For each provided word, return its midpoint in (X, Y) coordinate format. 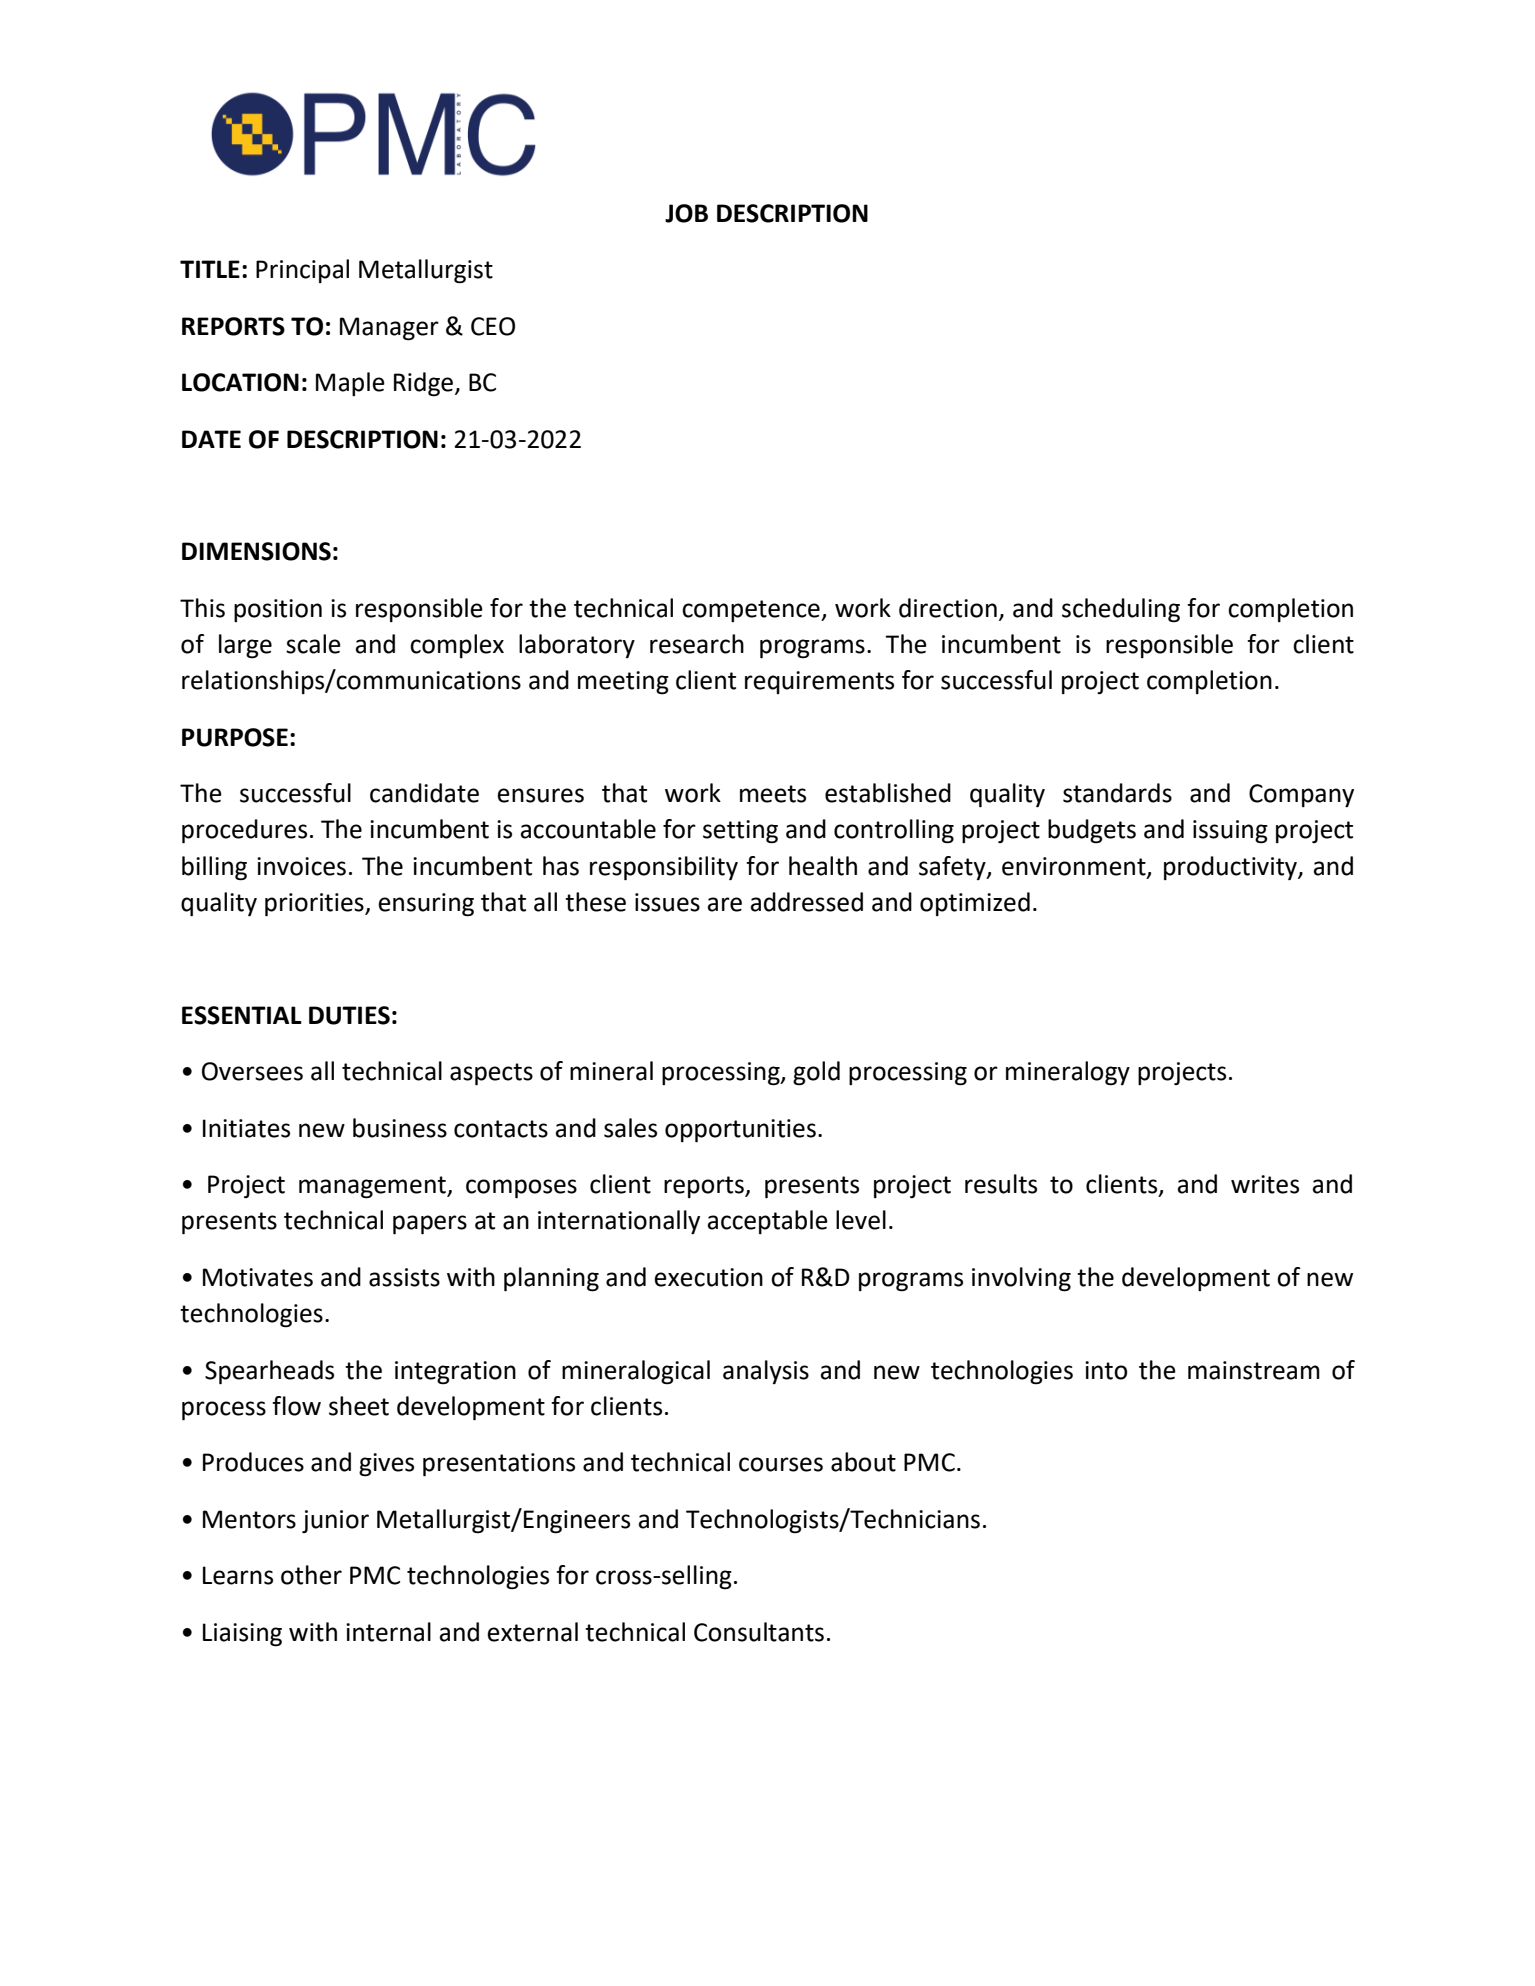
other (311, 1575)
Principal (302, 271)
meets (773, 794)
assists (404, 1277)
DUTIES (349, 1015)
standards (1117, 793)
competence (752, 611)
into (1106, 1370)
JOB (686, 213)
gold (816, 1073)
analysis (766, 1372)
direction (948, 608)
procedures (244, 831)
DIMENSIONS (256, 551)
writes (1265, 1184)
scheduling (1121, 610)
